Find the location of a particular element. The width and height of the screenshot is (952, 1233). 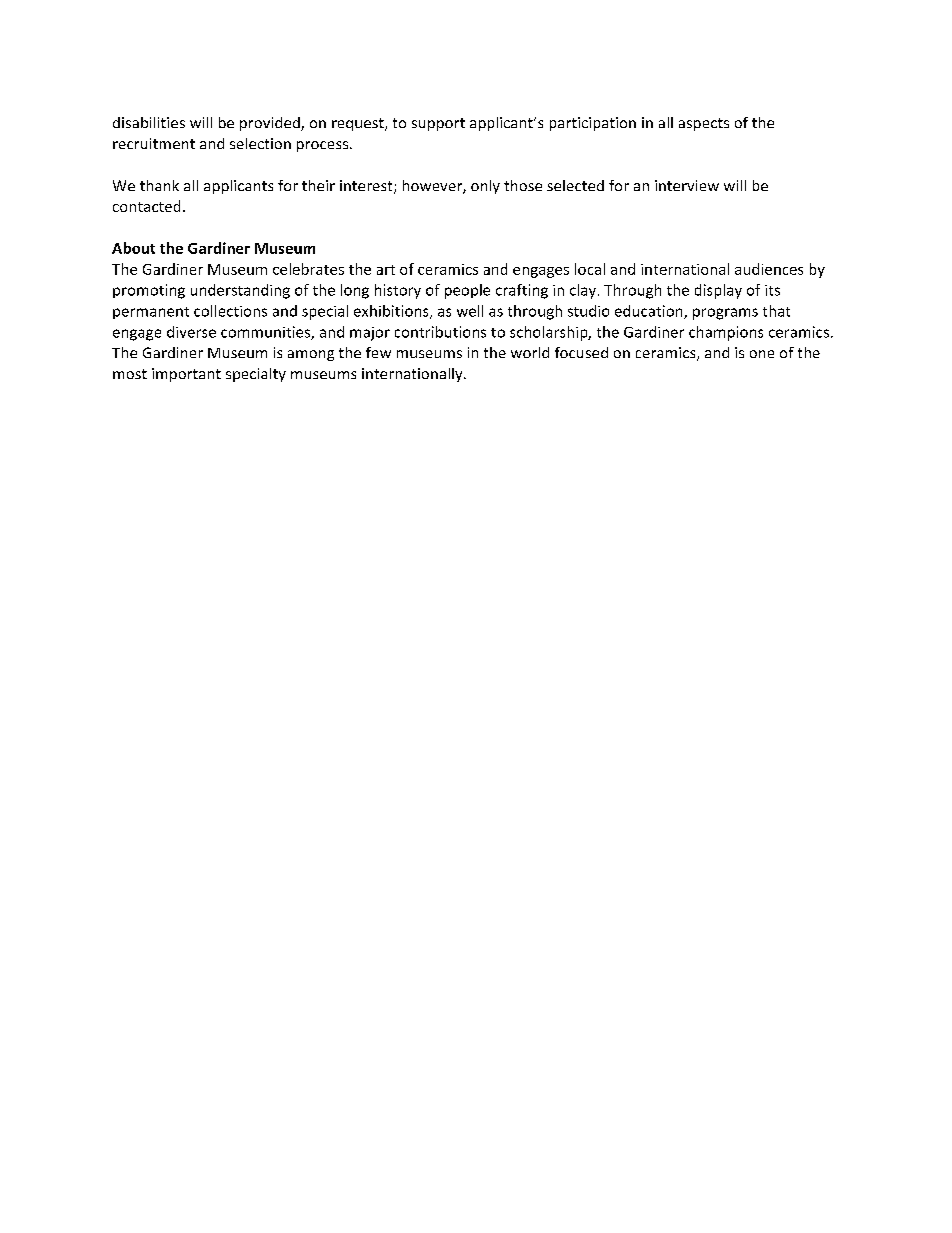

audiences is located at coordinates (769, 269).
